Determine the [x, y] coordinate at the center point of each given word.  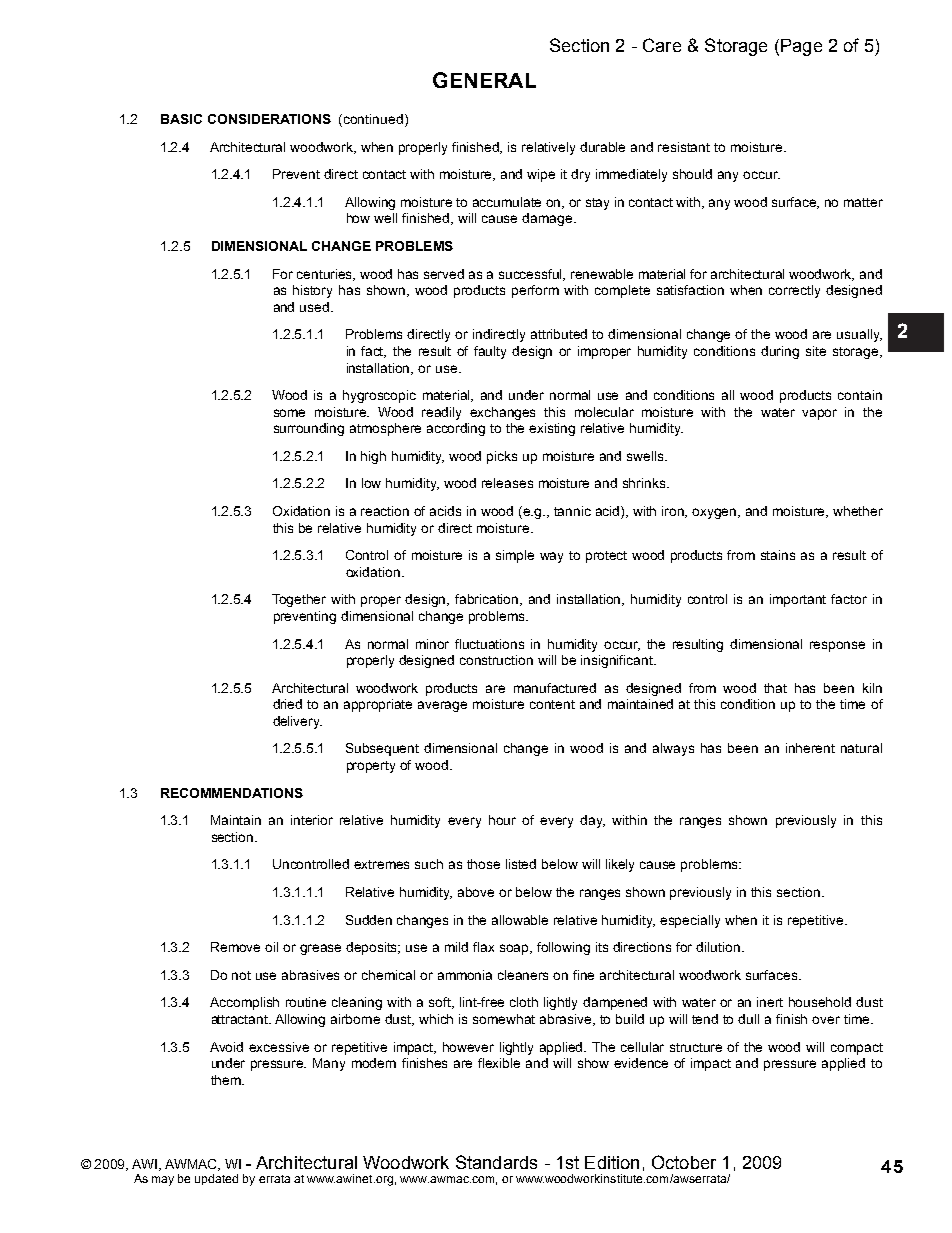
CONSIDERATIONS [269, 119]
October [684, 1162]
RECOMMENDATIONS [232, 793]
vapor [819, 414]
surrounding [309, 429]
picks [502, 457]
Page [801, 47]
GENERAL [484, 80]
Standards [496, 1162]
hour [502, 820]
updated [216, 1179]
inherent [810, 748]
